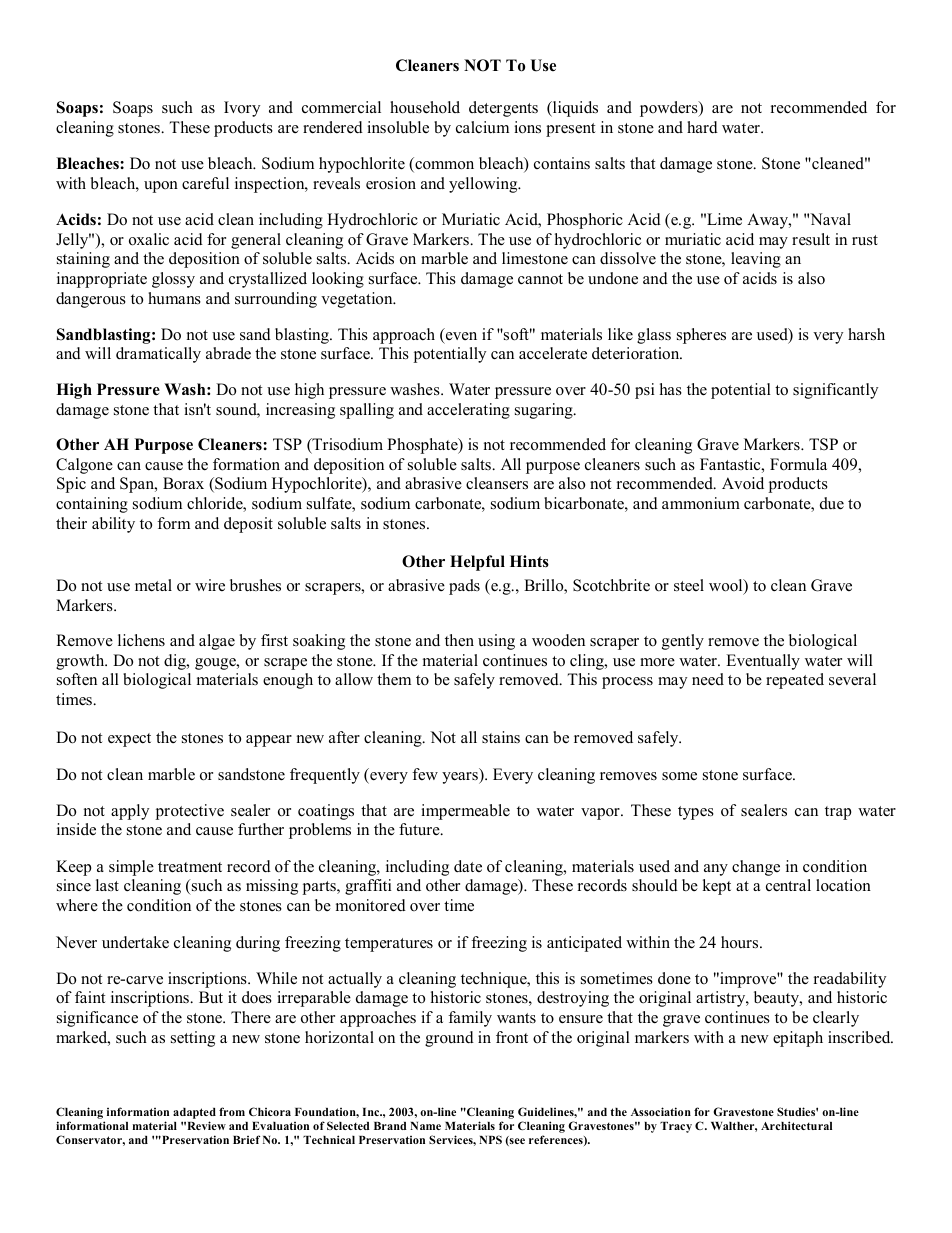  Describe the element at coordinates (459, 640) in the screenshot. I see `then` at that location.
